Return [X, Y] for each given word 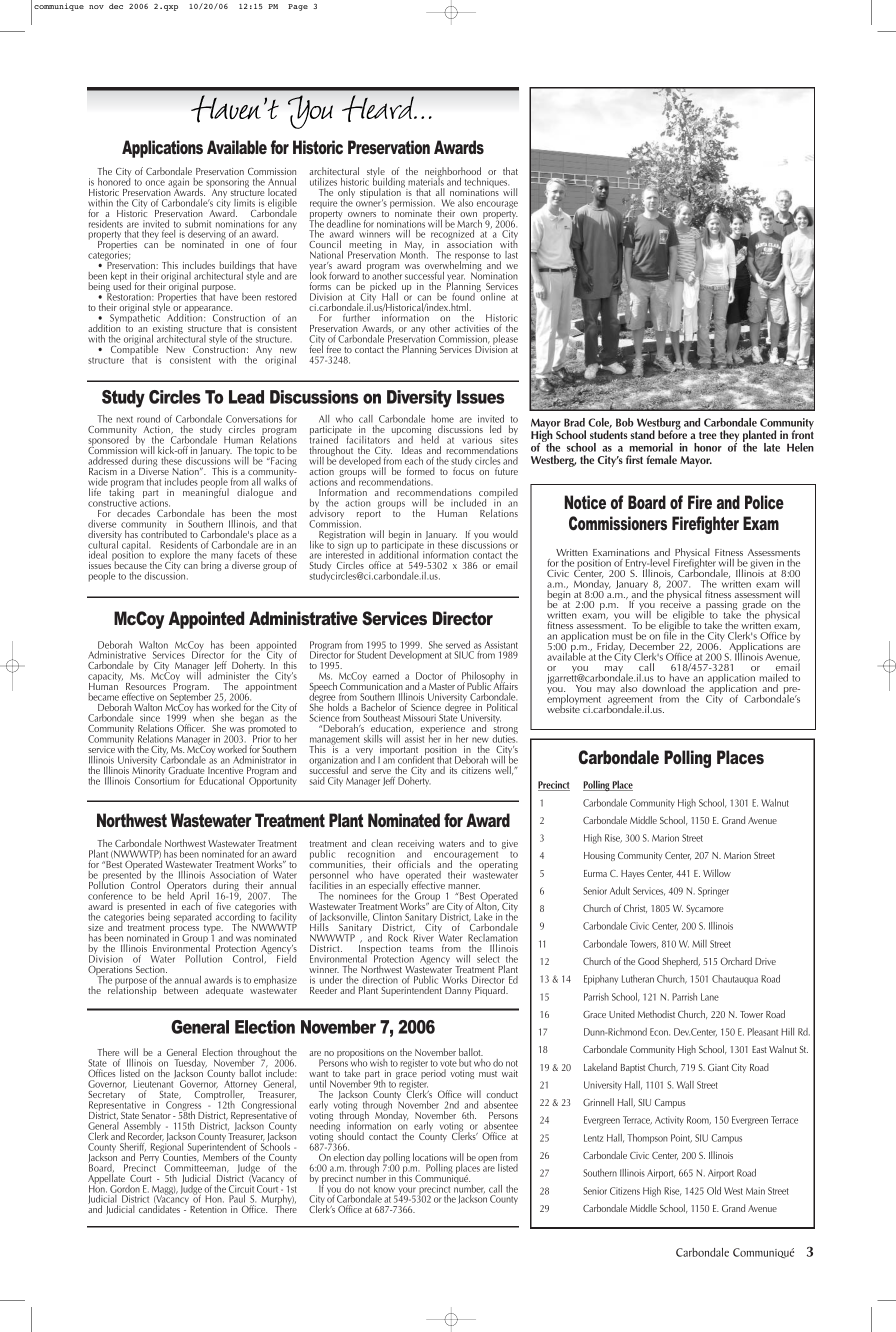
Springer [713, 892]
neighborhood [453, 173]
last [511, 255]
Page [298, 7]
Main [755, 1191]
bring [211, 566]
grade [754, 607]
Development [416, 656]
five [224, 906]
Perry [151, 1159]
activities [472, 328]
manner [464, 886]
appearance [208, 311]
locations [430, 1157]
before [672, 433]
